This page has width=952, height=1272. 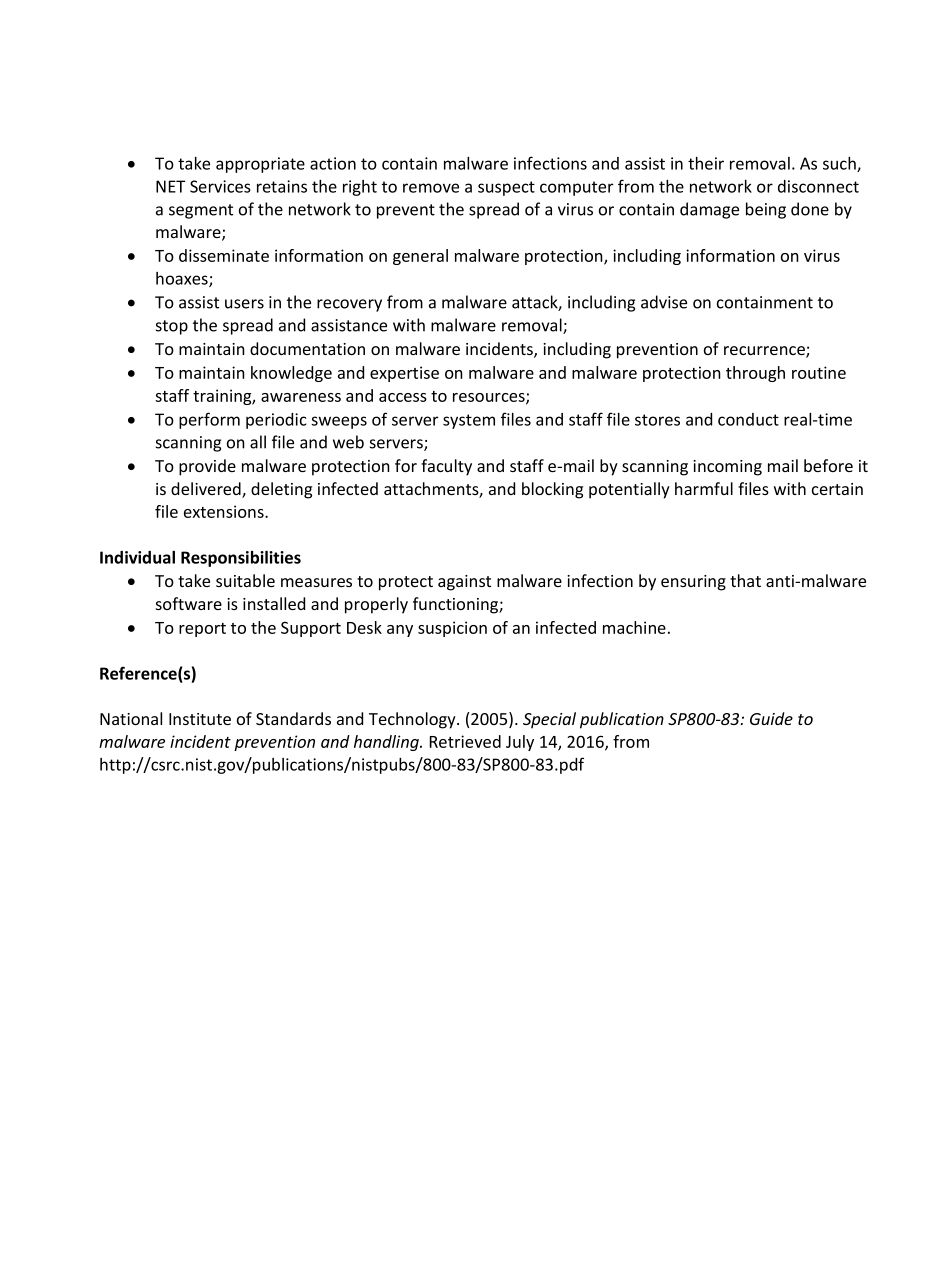 I want to click on suspect, so click(x=506, y=188).
